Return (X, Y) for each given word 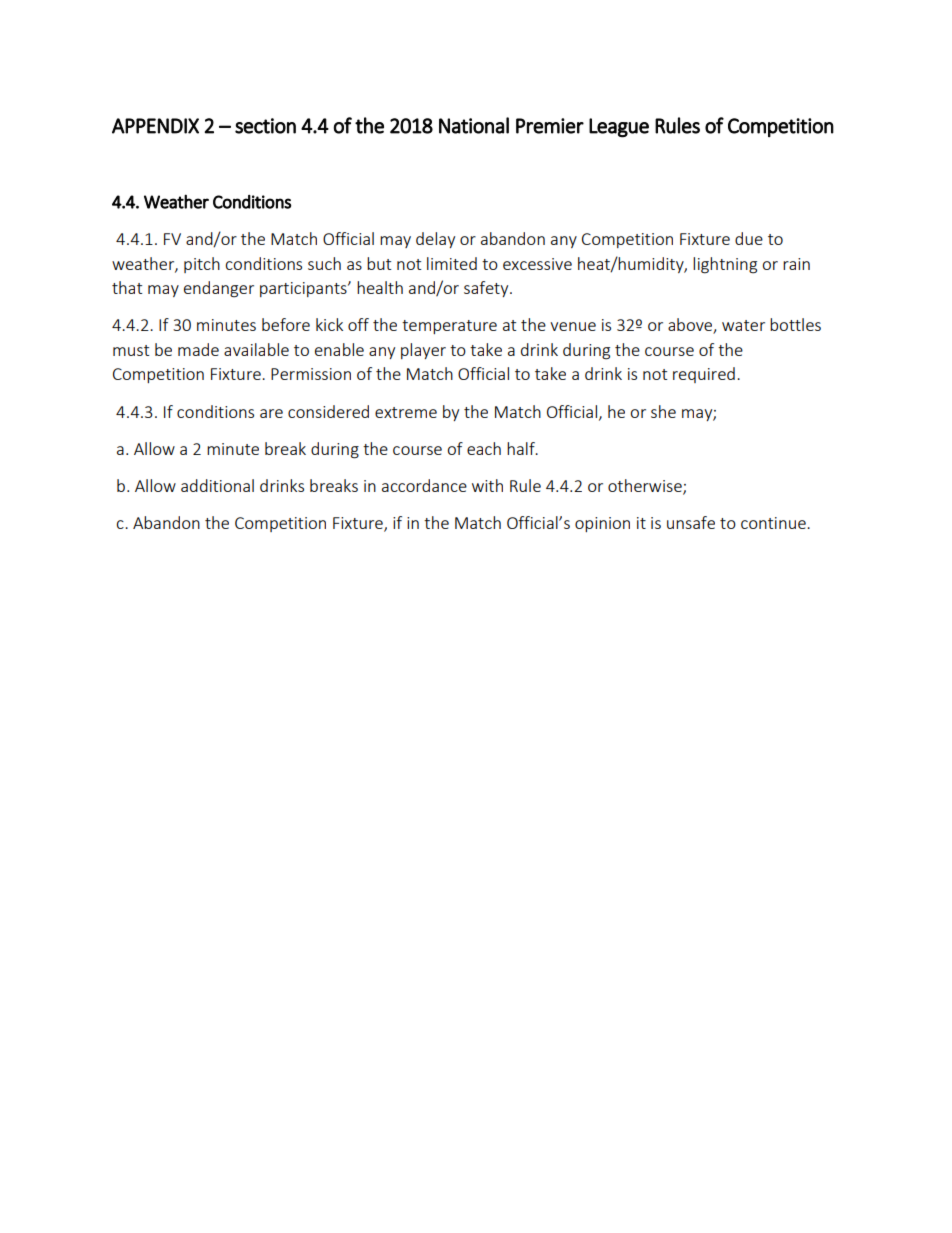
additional (217, 485)
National (474, 125)
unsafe (691, 522)
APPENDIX (155, 126)
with (487, 485)
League (619, 128)
